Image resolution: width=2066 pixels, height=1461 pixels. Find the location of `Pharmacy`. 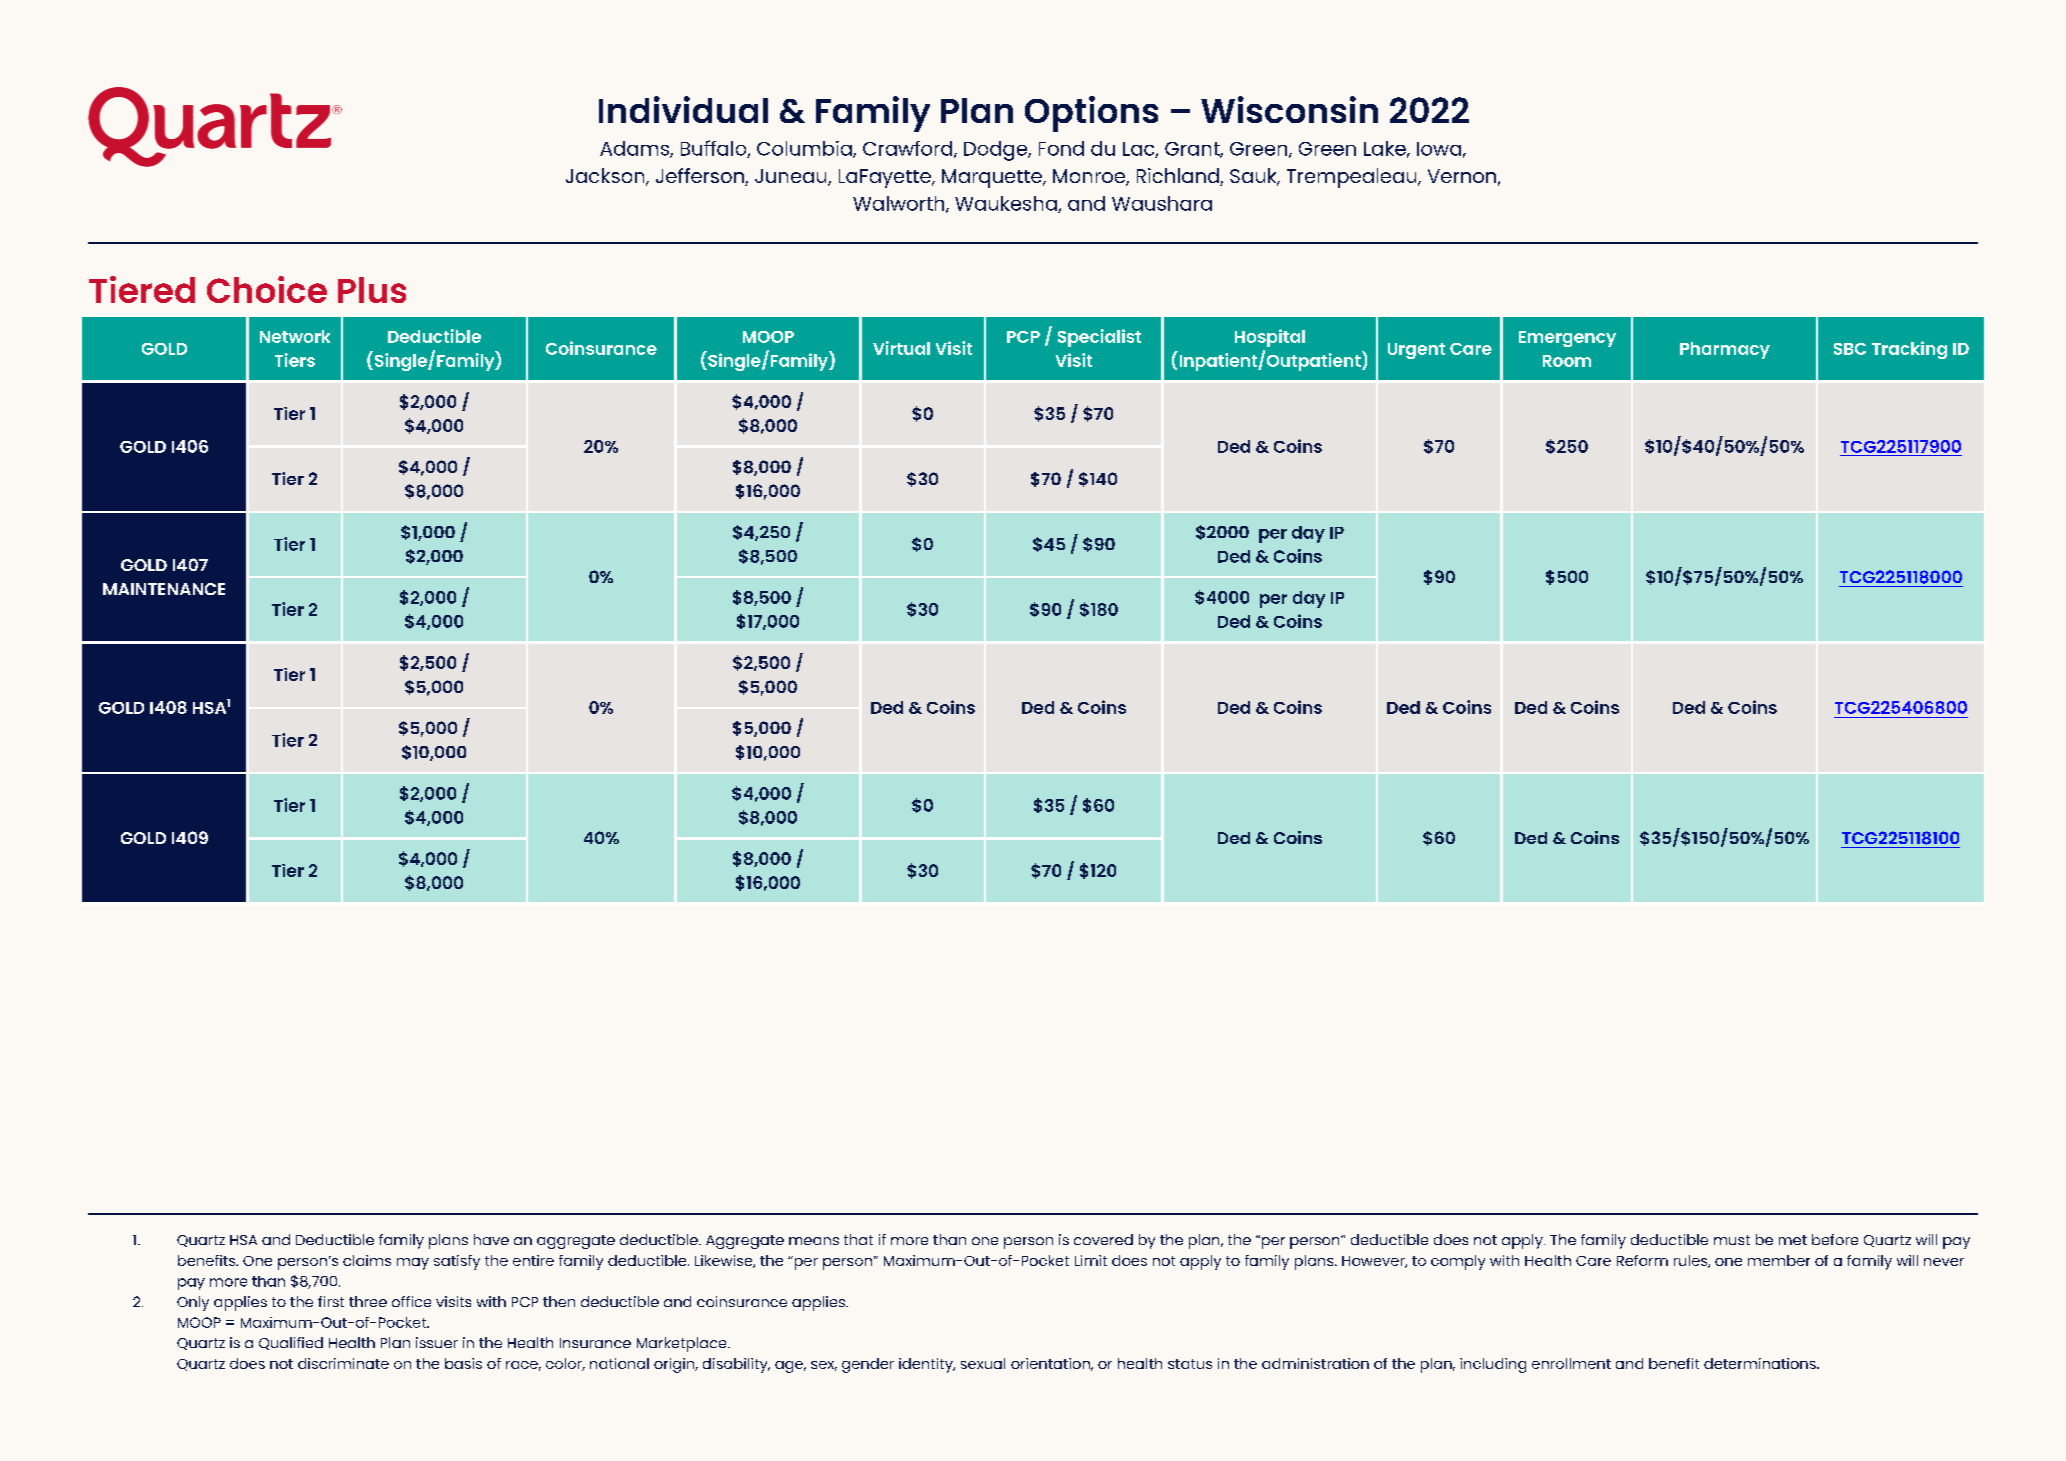

Pharmacy is located at coordinates (1725, 350).
